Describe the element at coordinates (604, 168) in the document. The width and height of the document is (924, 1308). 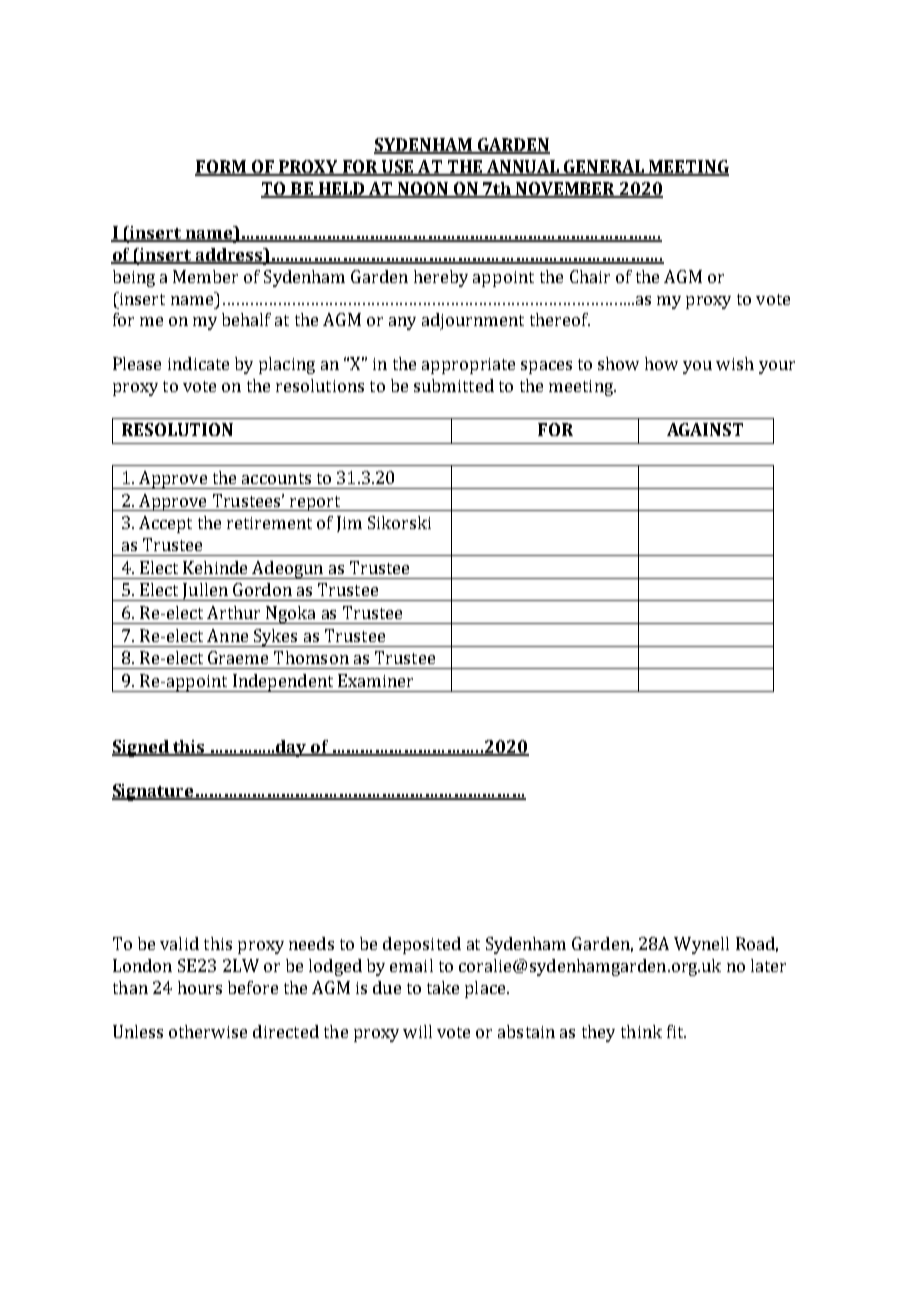
I see `GENERAL` at that location.
